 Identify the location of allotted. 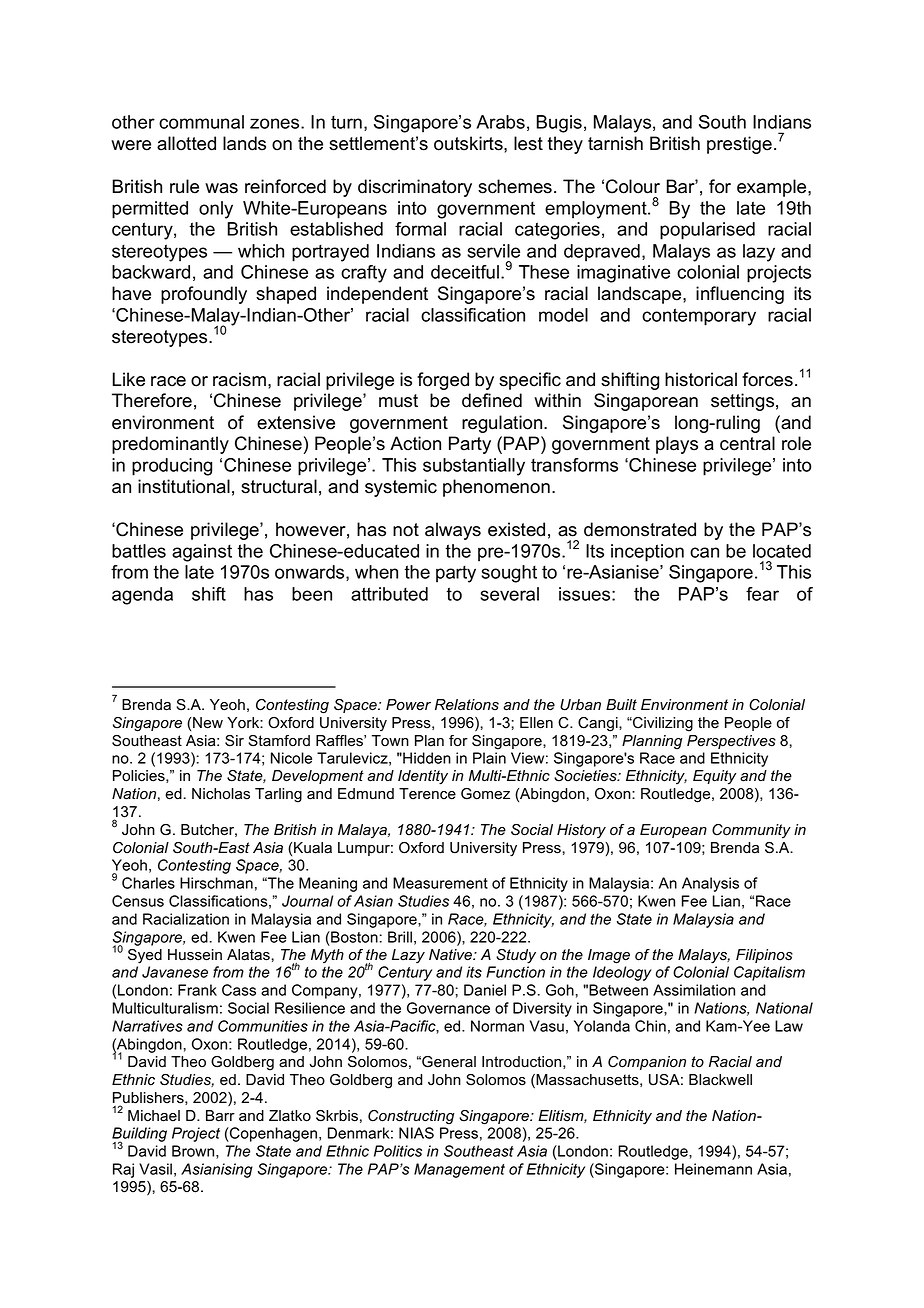
(186, 143).
